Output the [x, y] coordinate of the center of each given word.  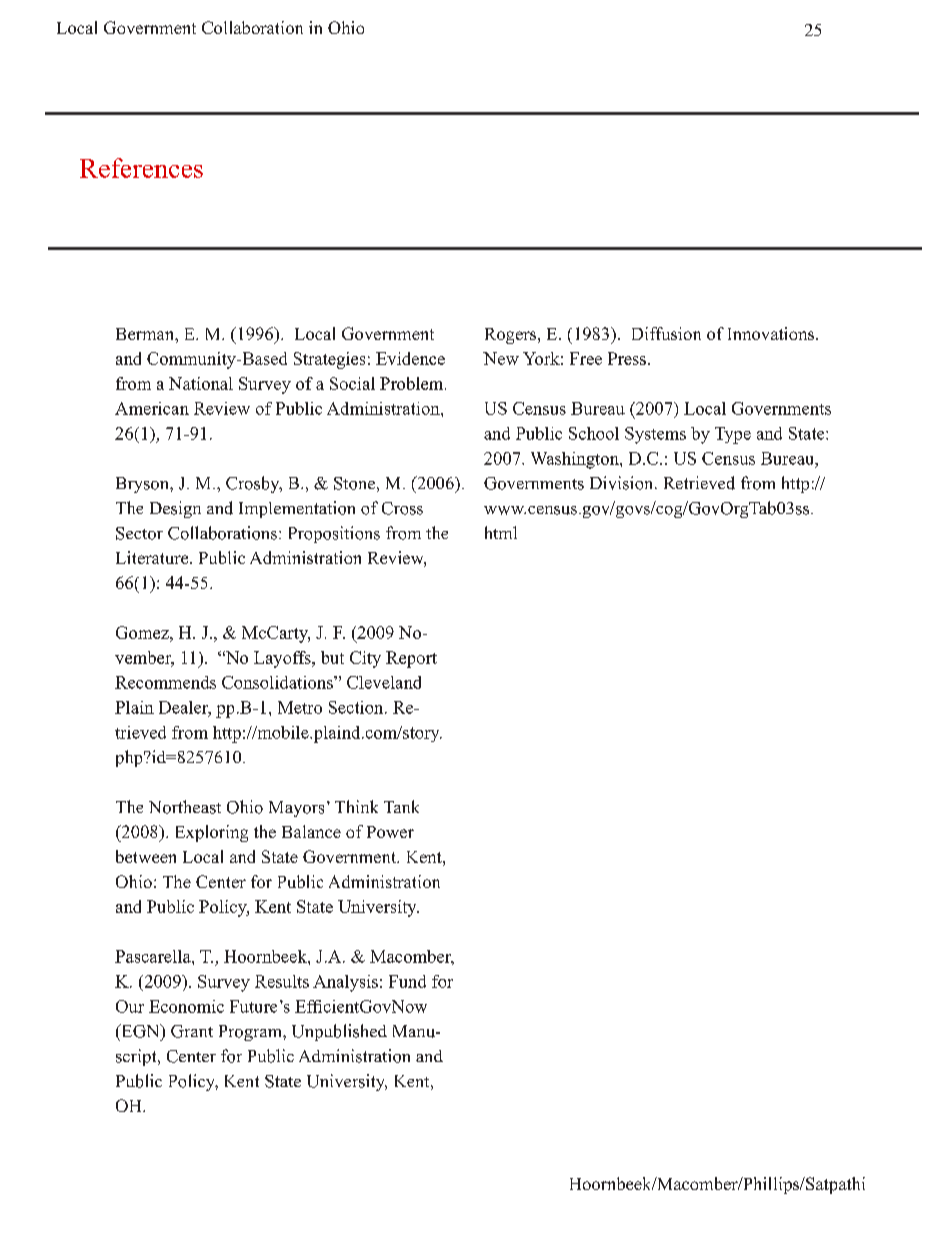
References [141, 168]
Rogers [510, 336]
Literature [153, 557]
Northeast [185, 807]
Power [390, 832]
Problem [413, 383]
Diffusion [666, 333]
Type [733, 435]
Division [623, 483]
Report [411, 659]
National [201, 383]
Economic [186, 1006]
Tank [401, 806]
